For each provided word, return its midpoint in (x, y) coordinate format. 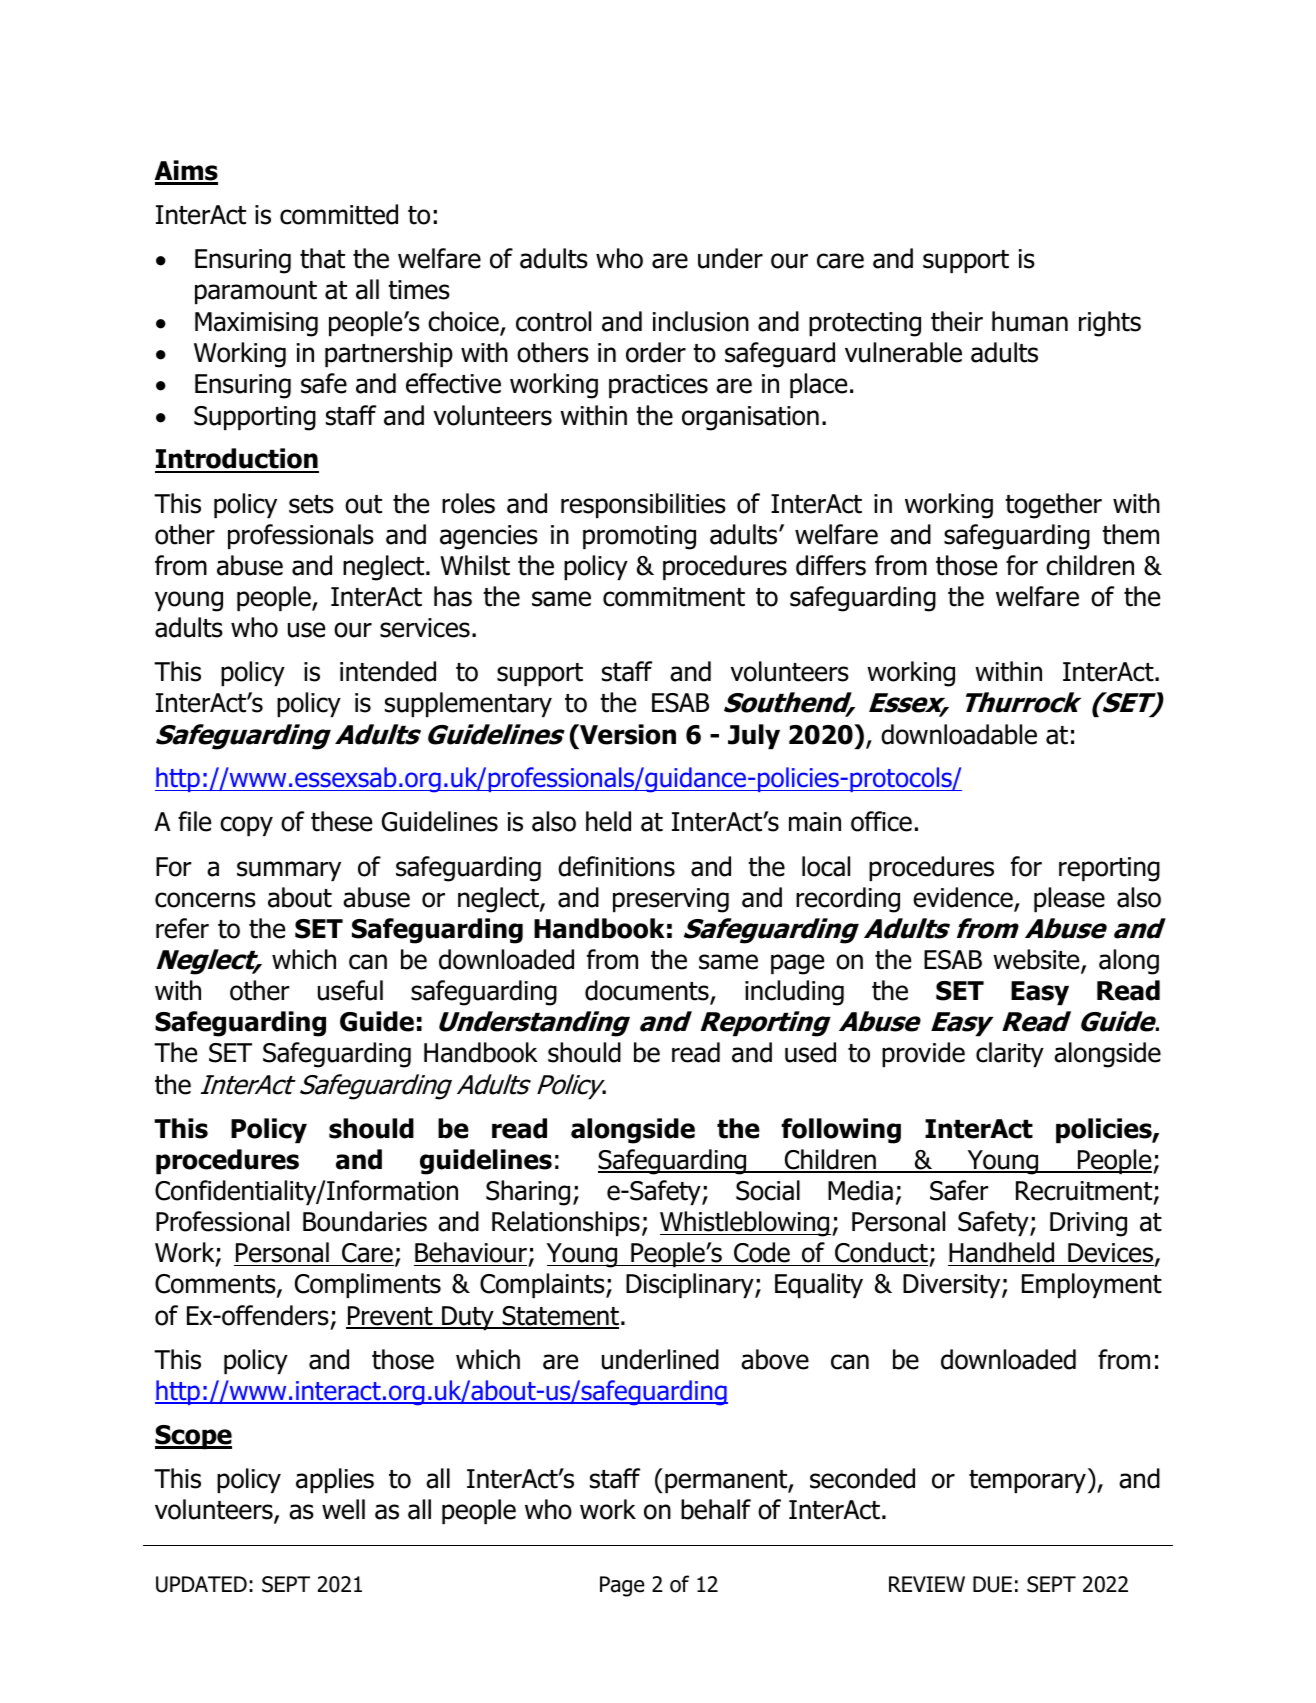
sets (311, 504)
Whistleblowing (745, 1224)
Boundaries (365, 1221)
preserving (671, 900)
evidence (964, 898)
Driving (1088, 1224)
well (343, 1509)
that (322, 258)
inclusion (701, 321)
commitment (674, 597)
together (1053, 506)
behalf (716, 1509)
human (1030, 321)
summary (289, 871)
